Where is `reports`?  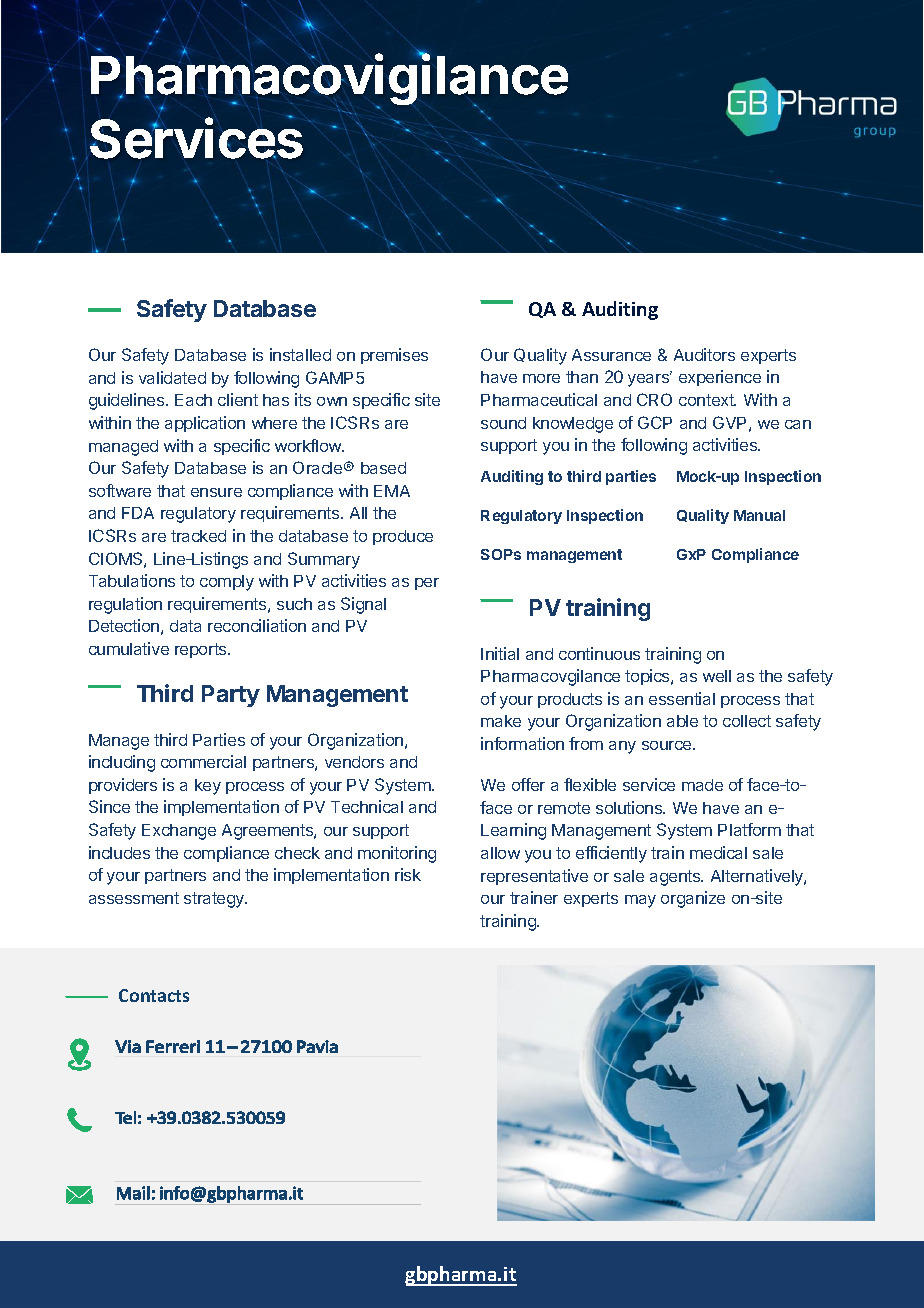 reports is located at coordinates (202, 650).
